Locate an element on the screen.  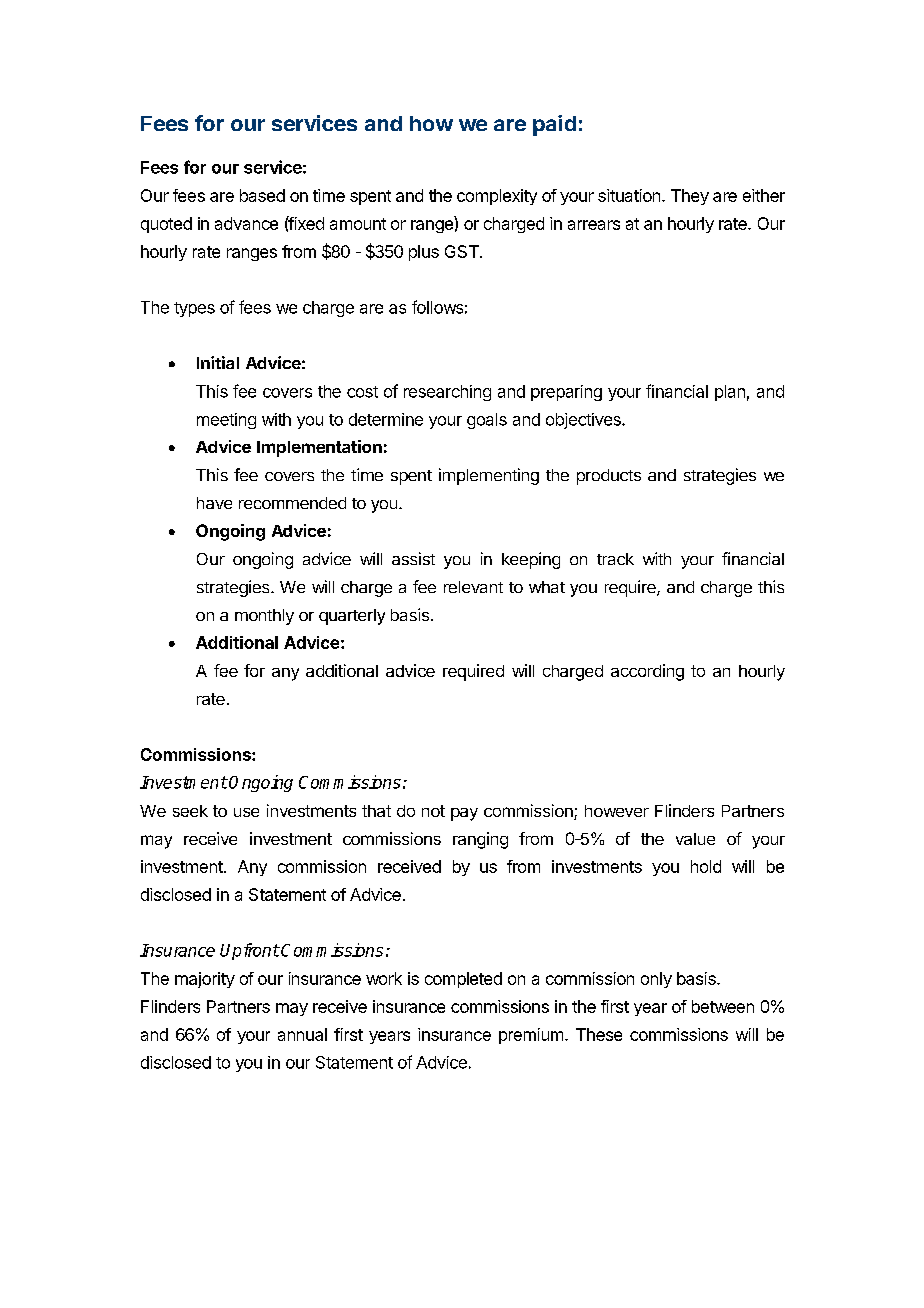
completed is located at coordinates (463, 980).
